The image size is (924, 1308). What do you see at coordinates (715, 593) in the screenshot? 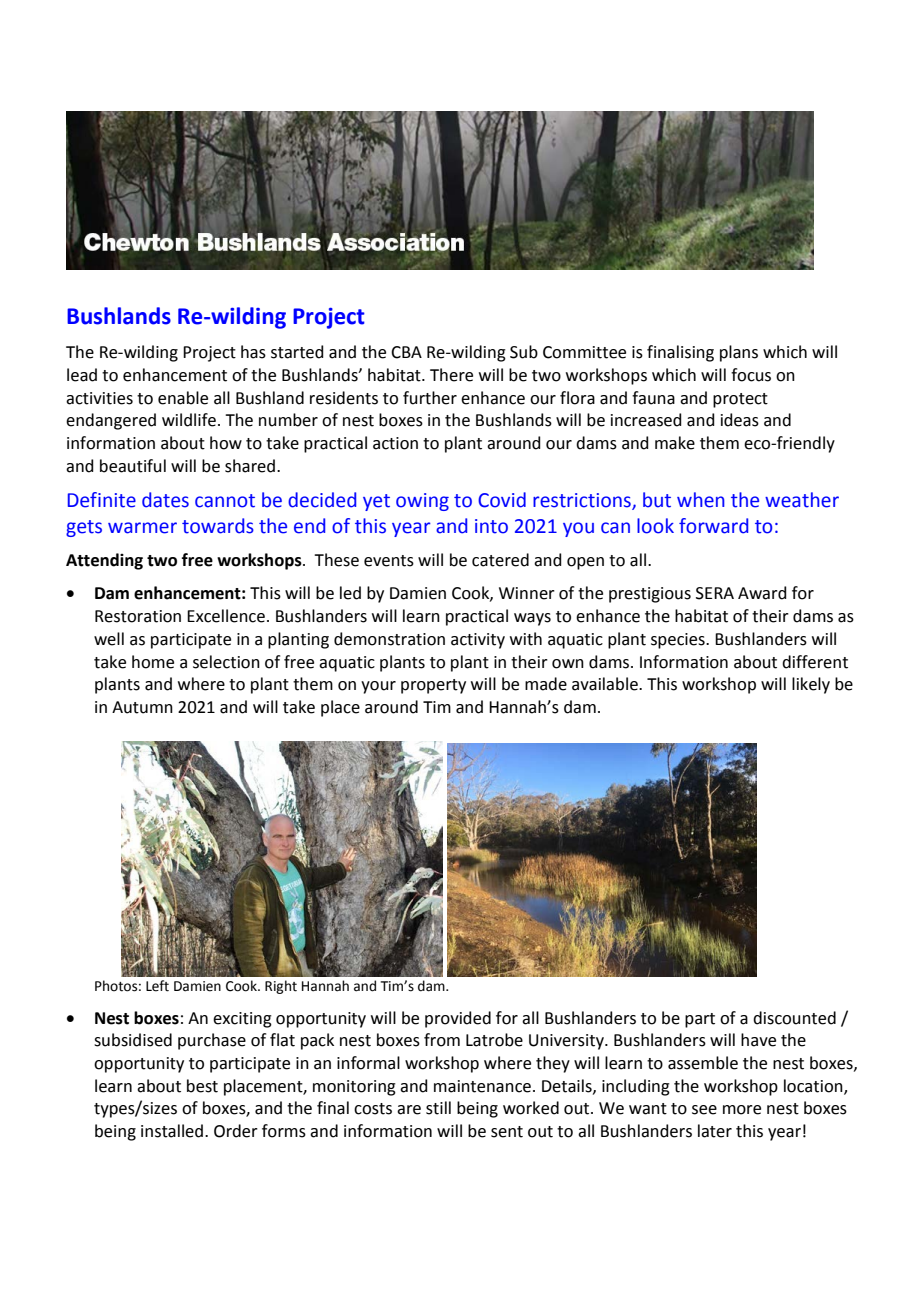
I see `SERA` at bounding box center [715, 593].
